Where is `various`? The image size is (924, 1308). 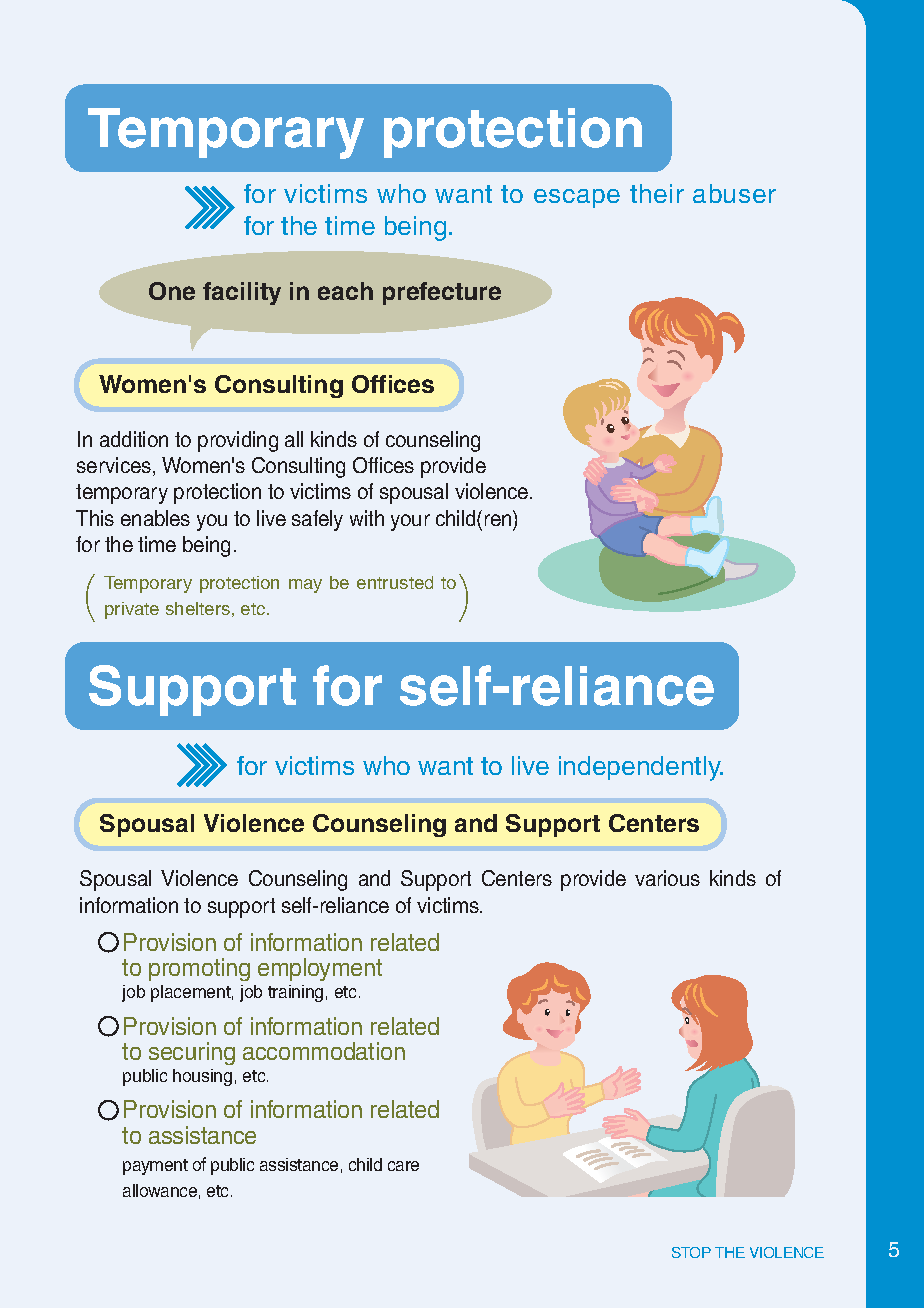
various is located at coordinates (667, 878).
